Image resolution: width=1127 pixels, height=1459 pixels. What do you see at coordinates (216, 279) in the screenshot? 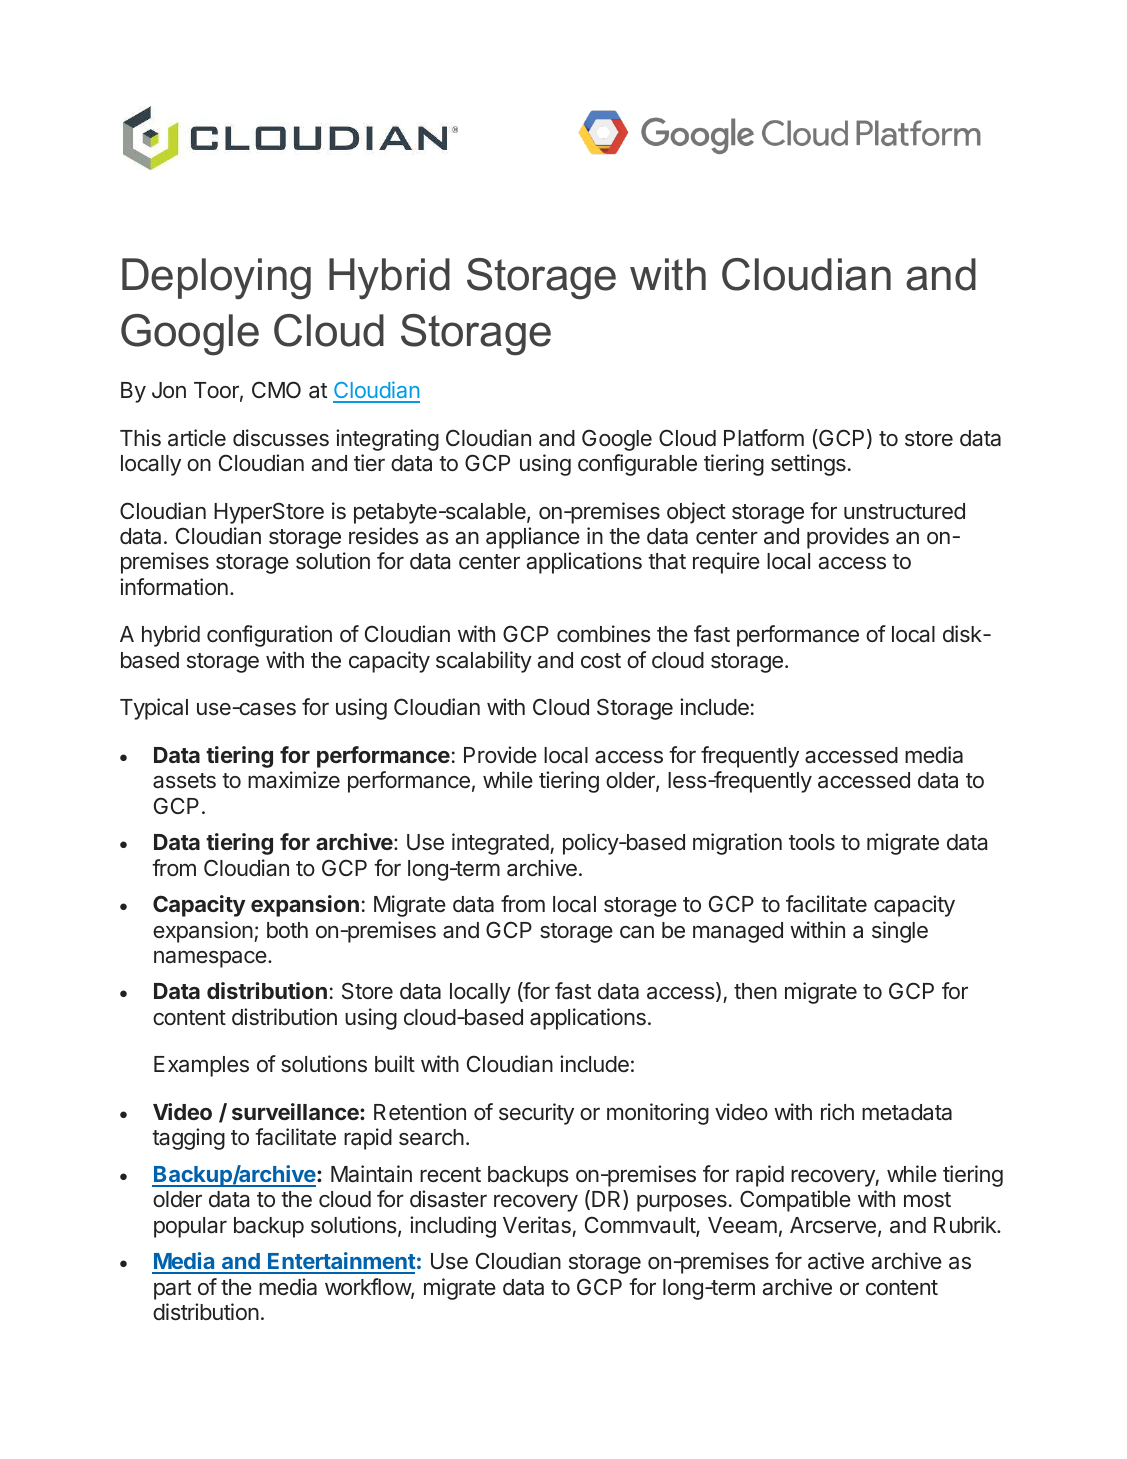
I see `Deploying` at bounding box center [216, 279].
